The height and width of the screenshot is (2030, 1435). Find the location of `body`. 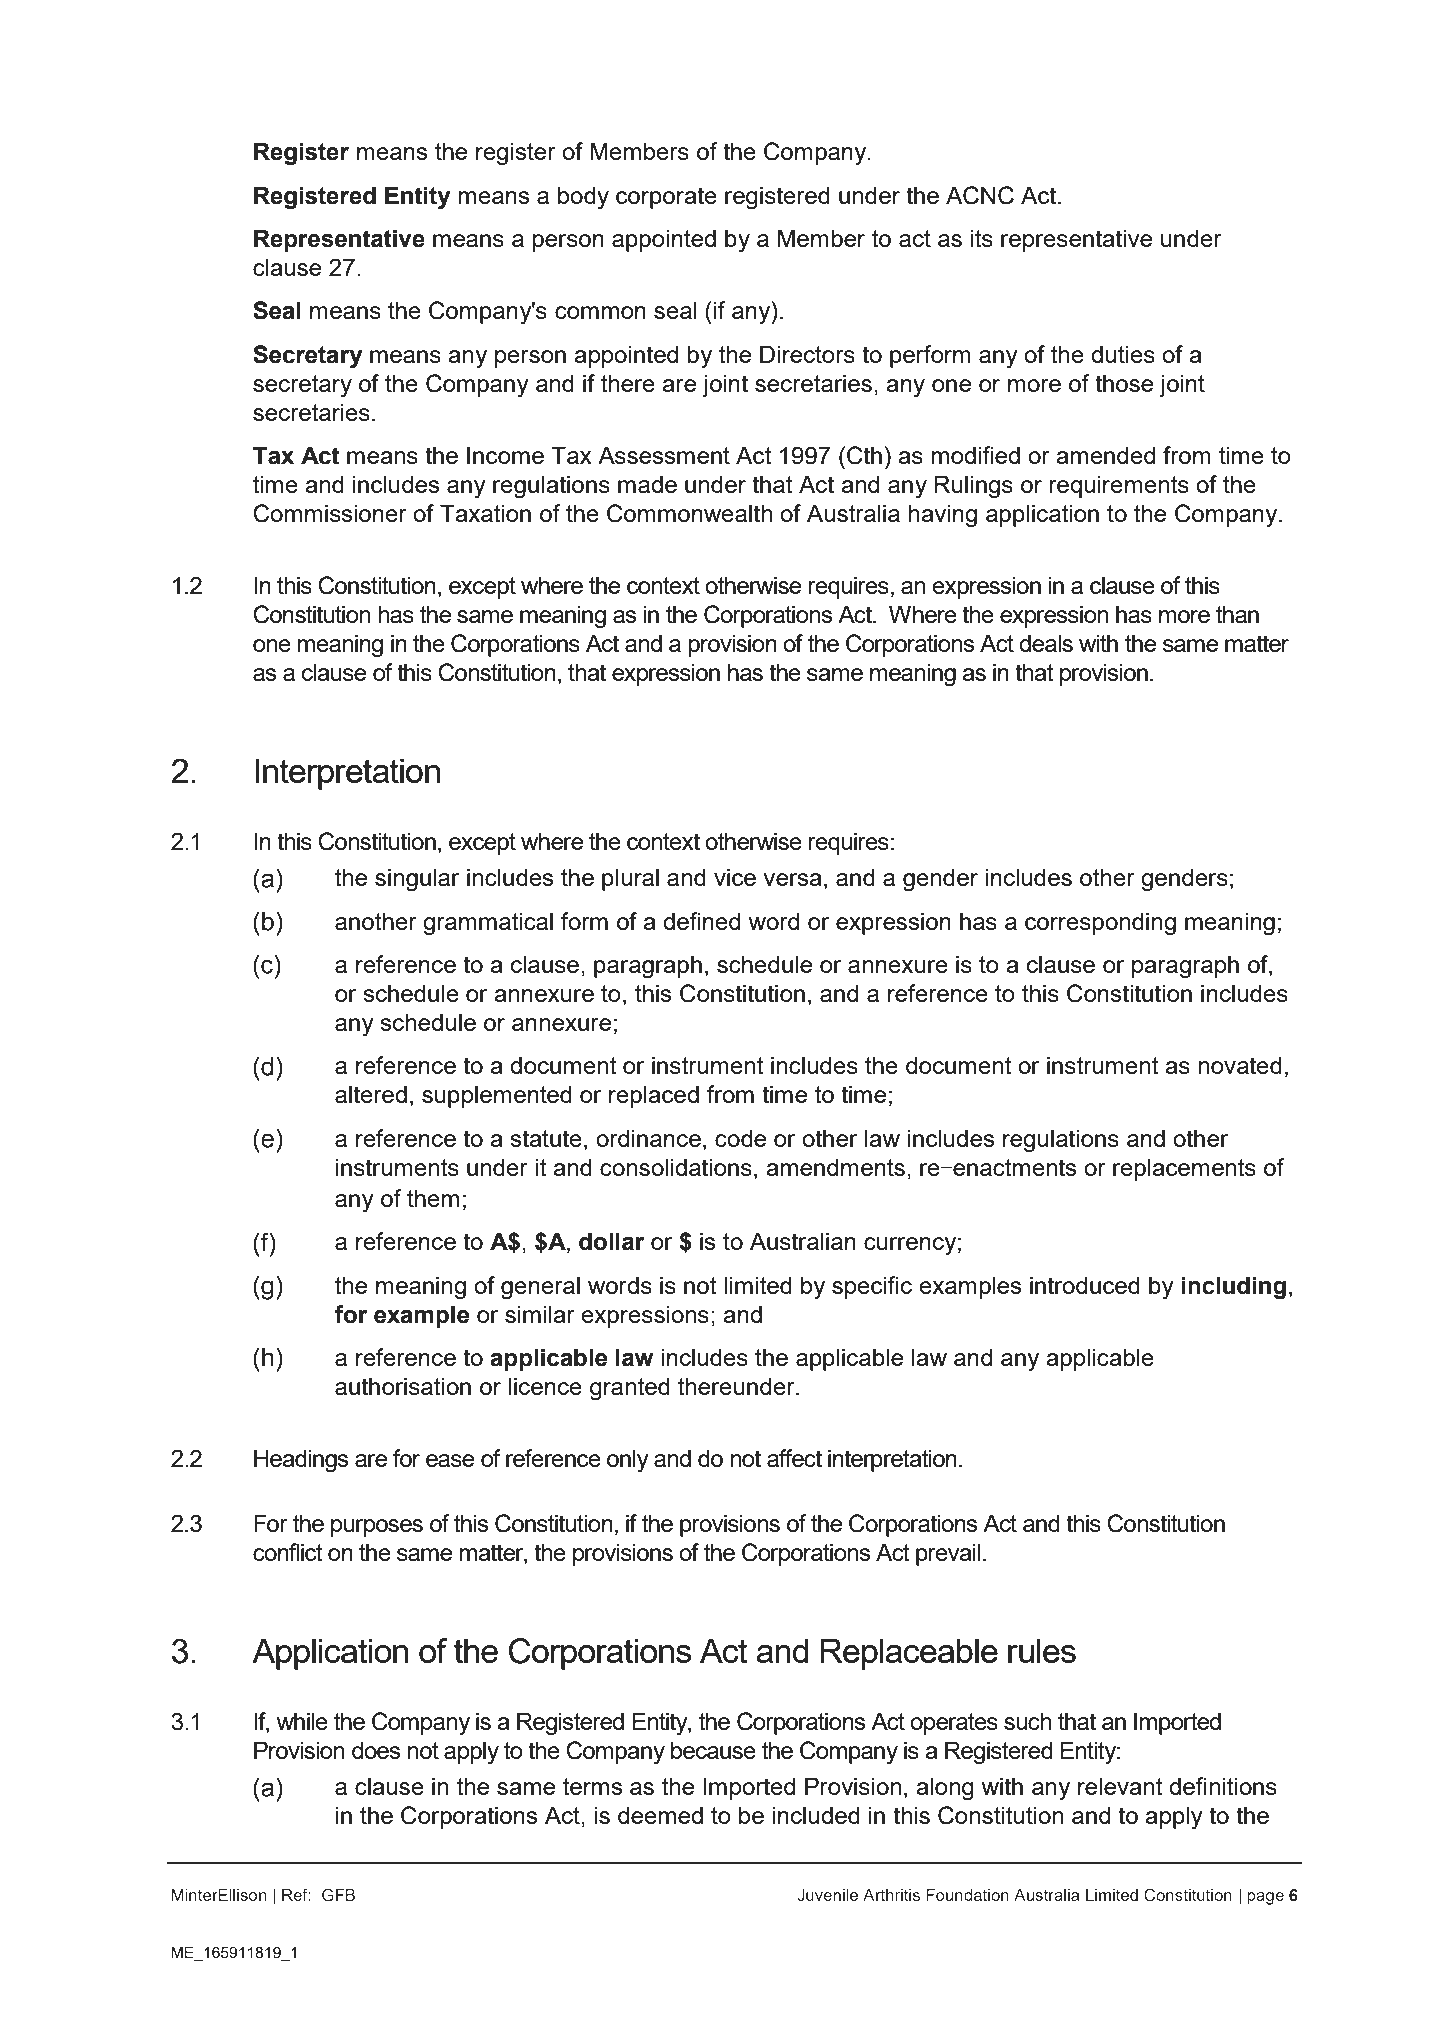

body is located at coordinates (583, 198).
